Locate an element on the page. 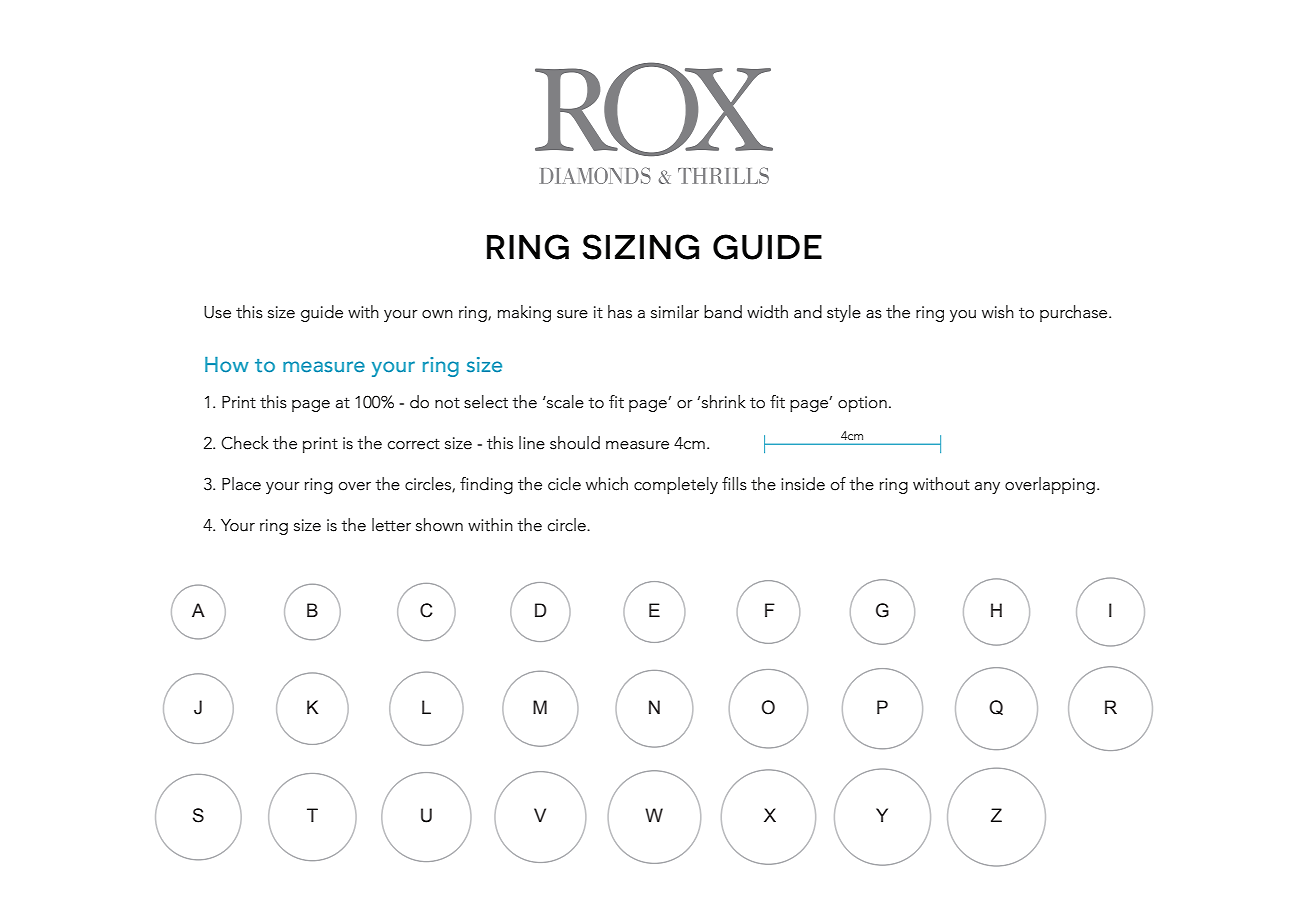 The width and height of the page is (1308, 924). wish is located at coordinates (998, 312).
